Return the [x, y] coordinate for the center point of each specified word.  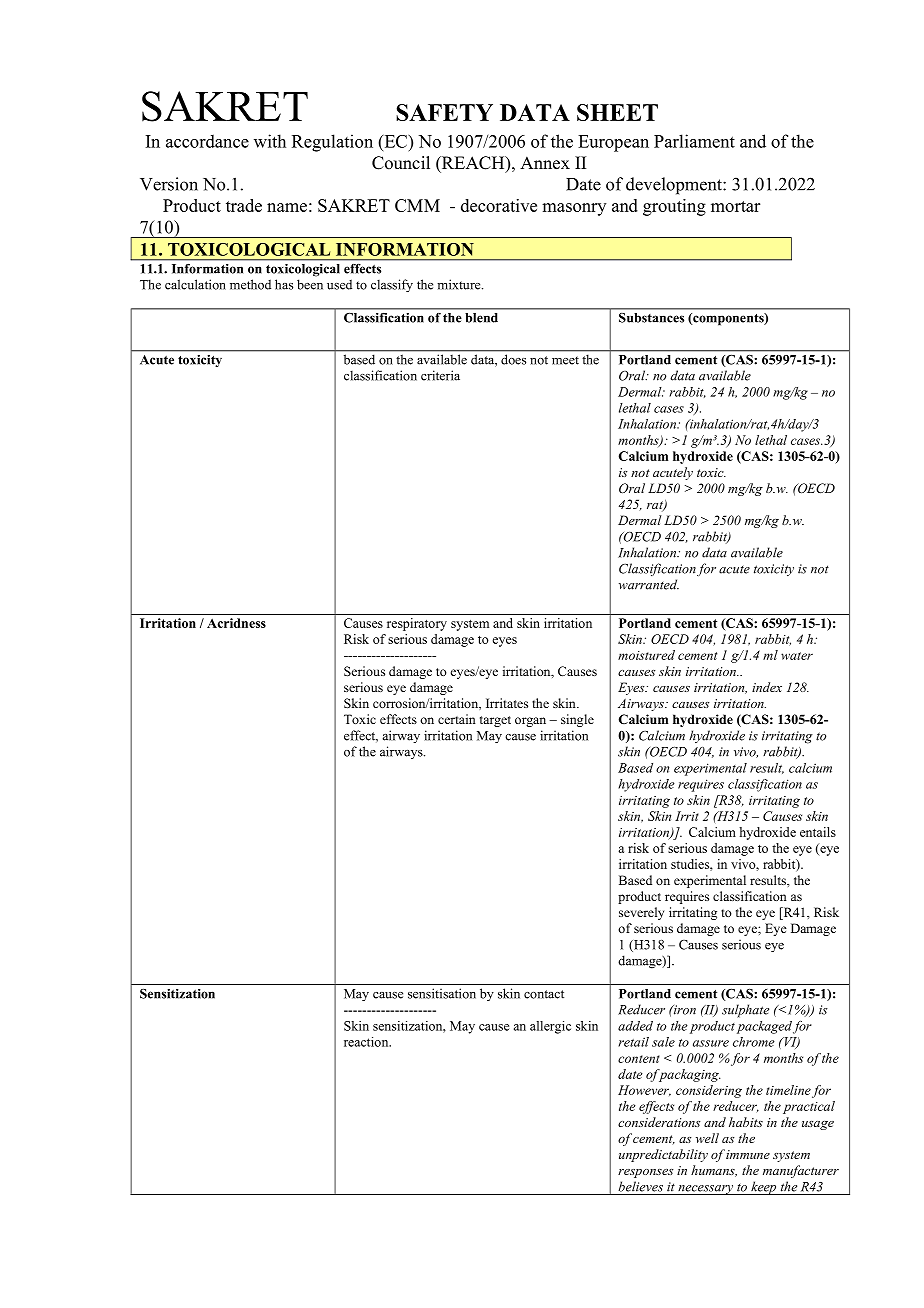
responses [645, 1173]
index [767, 687]
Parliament [694, 141]
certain [457, 719]
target [495, 721]
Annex [545, 163]
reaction [367, 1042]
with [270, 141]
